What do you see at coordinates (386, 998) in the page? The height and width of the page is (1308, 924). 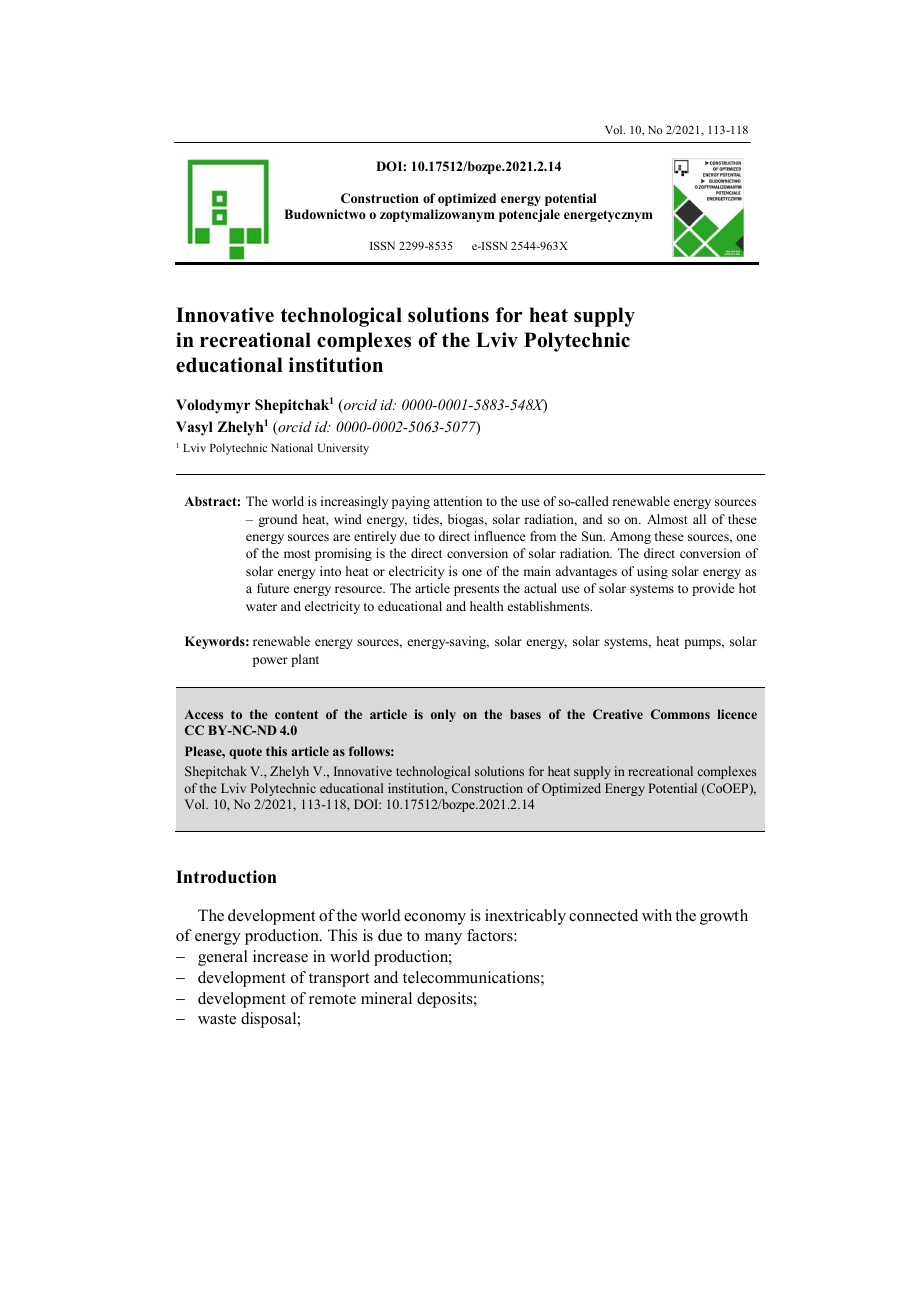 I see `mineral` at bounding box center [386, 998].
